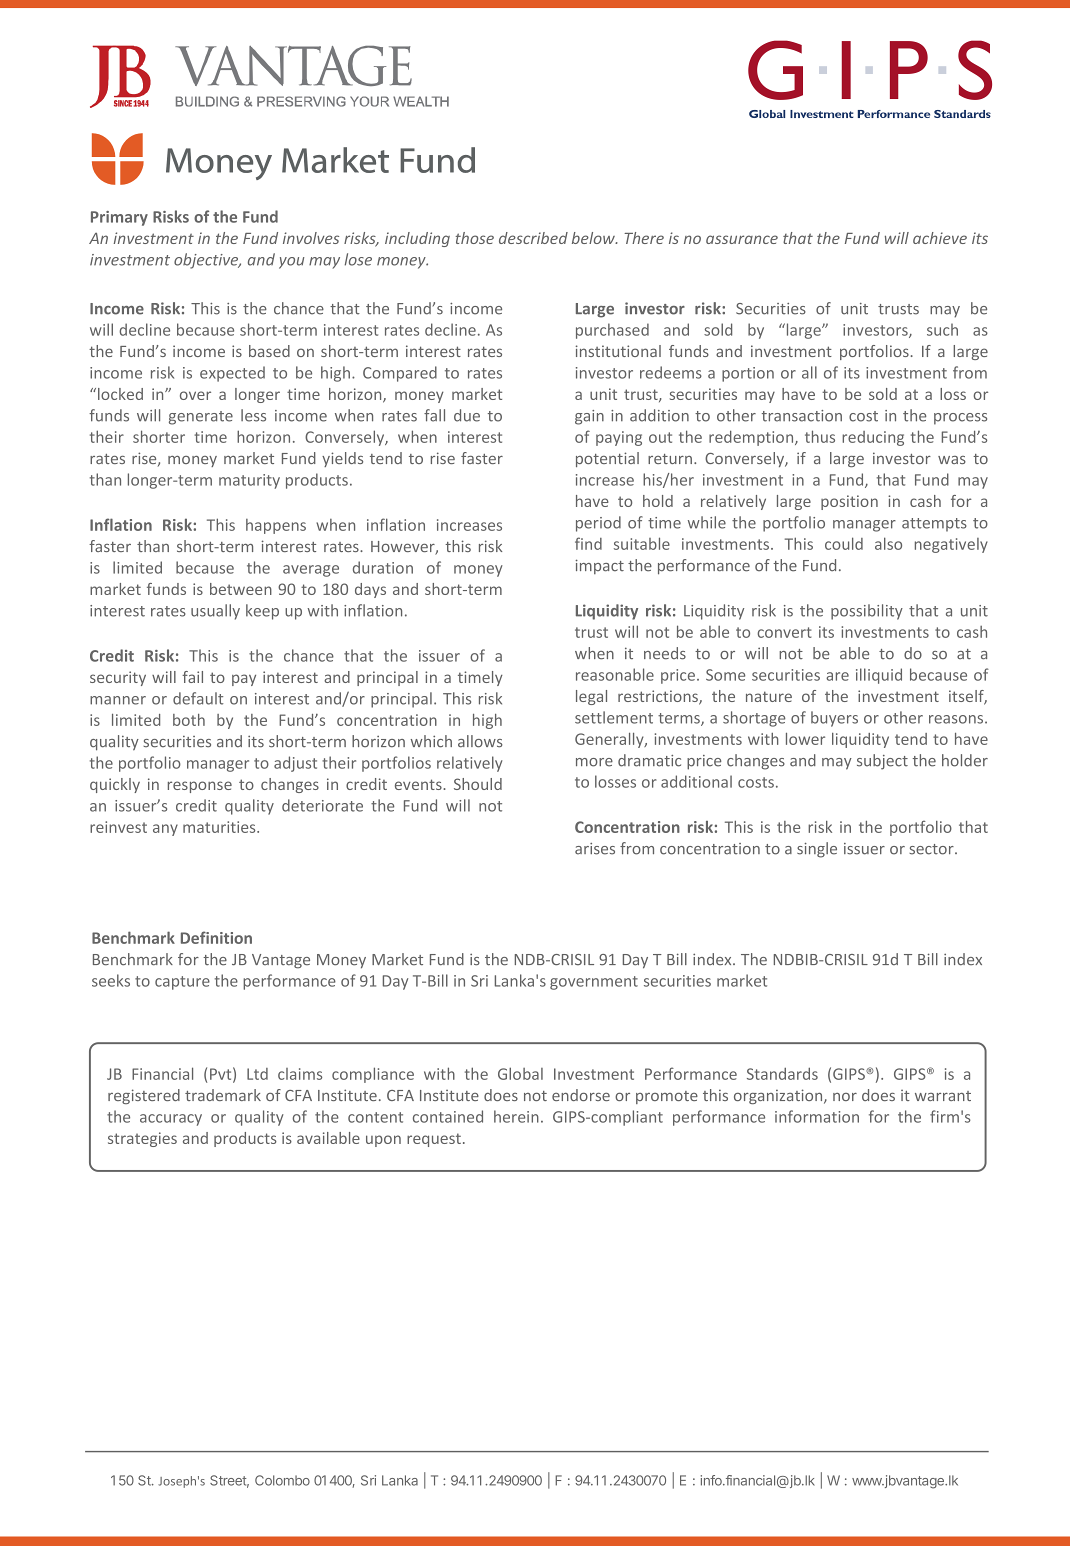  Describe the element at coordinates (192, 677) in the screenshot. I see `fail` at that location.
